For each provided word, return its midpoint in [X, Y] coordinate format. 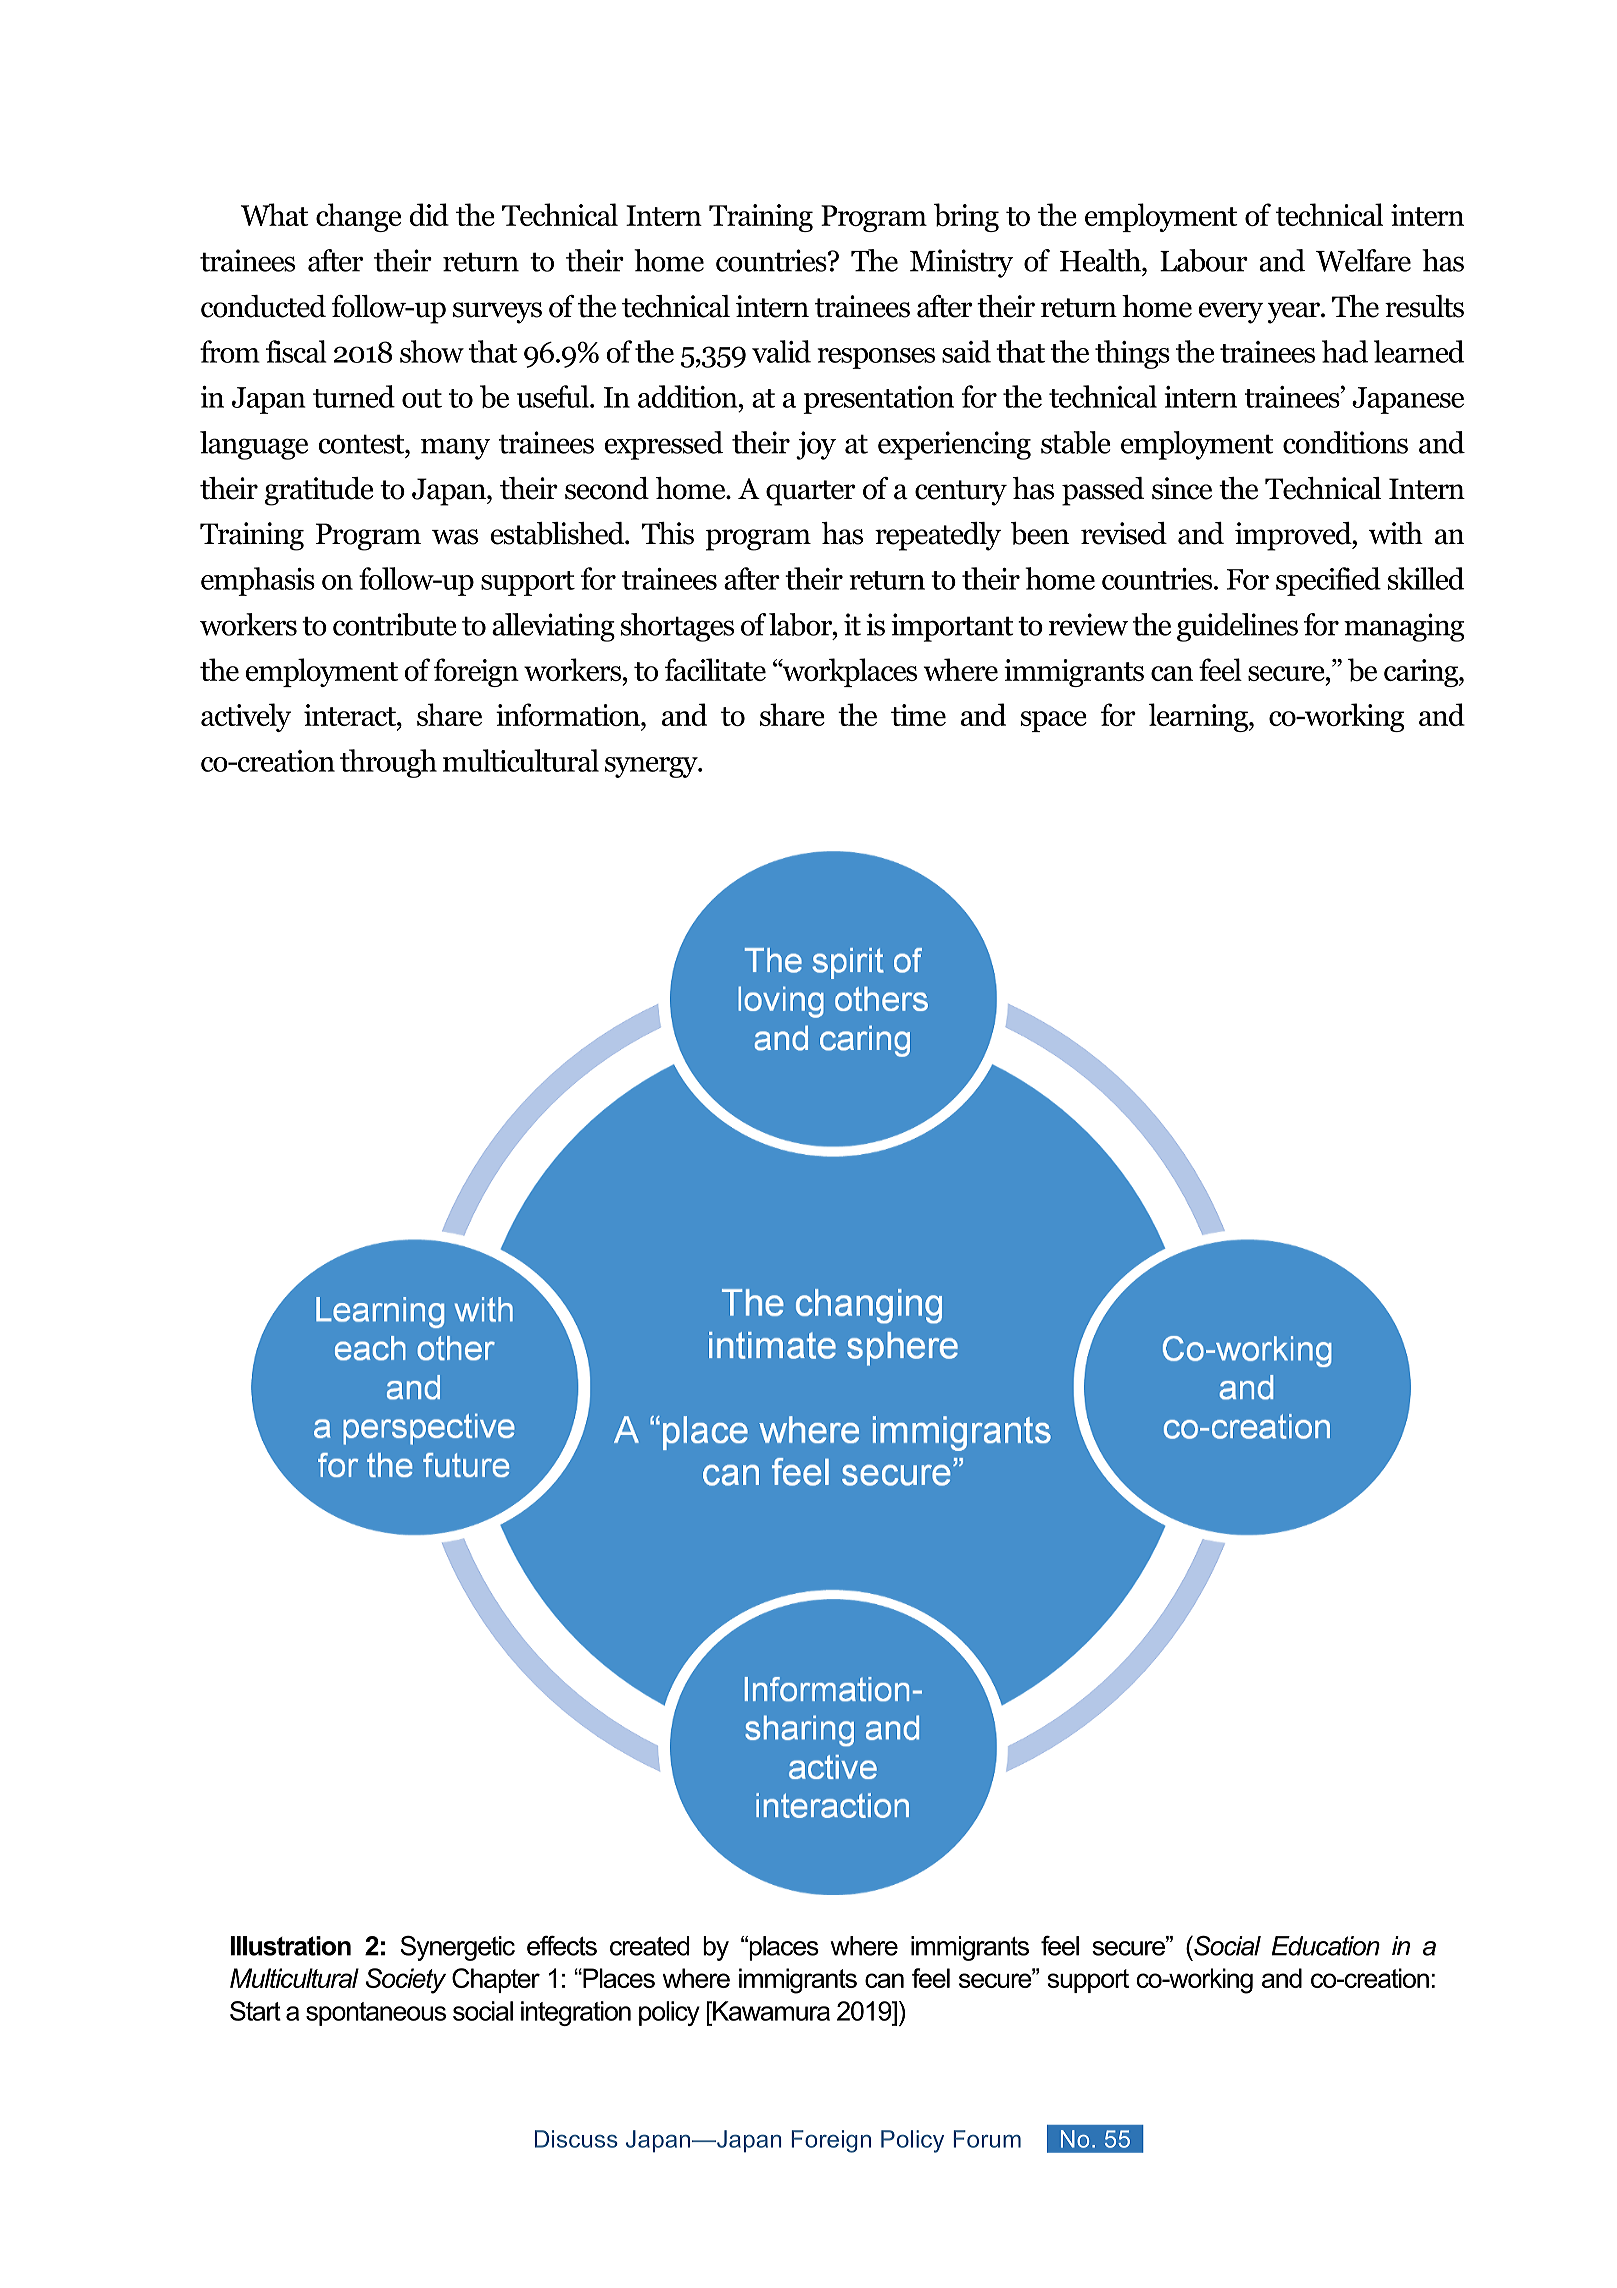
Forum [987, 2139]
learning [1199, 717]
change [358, 217]
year [1294, 313]
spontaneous [376, 2014]
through [388, 763]
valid [781, 351]
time [918, 715]
